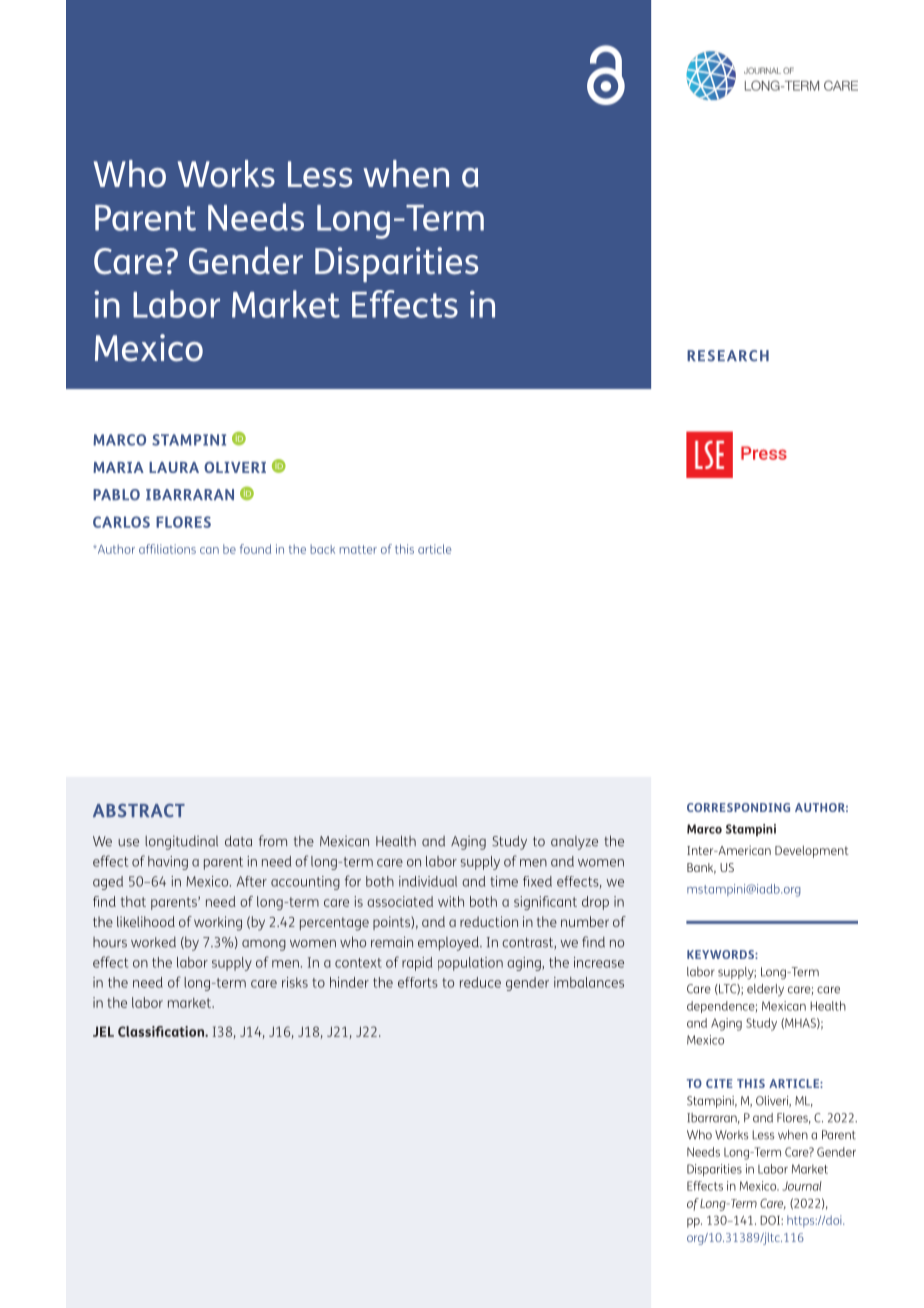 The height and width of the document is (1308, 924). What do you see at coordinates (322, 549) in the document?
I see `back` at bounding box center [322, 549].
